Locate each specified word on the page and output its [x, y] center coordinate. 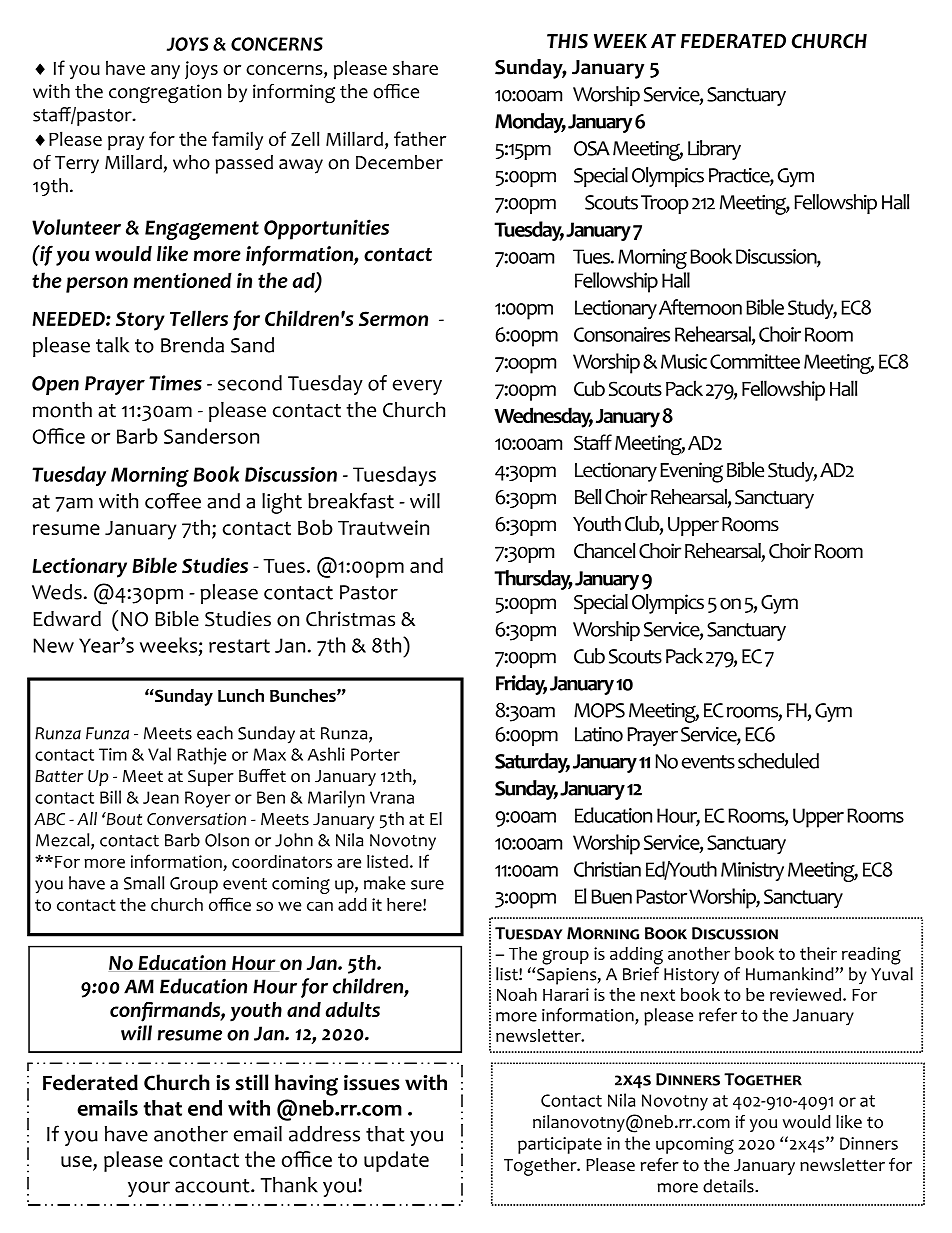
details [729, 1186]
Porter [375, 754]
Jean [161, 797]
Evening [691, 472]
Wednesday [543, 417]
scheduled [778, 761]
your [149, 1189]
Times [175, 383]
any [165, 72]
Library [714, 150]
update [396, 1161]
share [415, 67]
